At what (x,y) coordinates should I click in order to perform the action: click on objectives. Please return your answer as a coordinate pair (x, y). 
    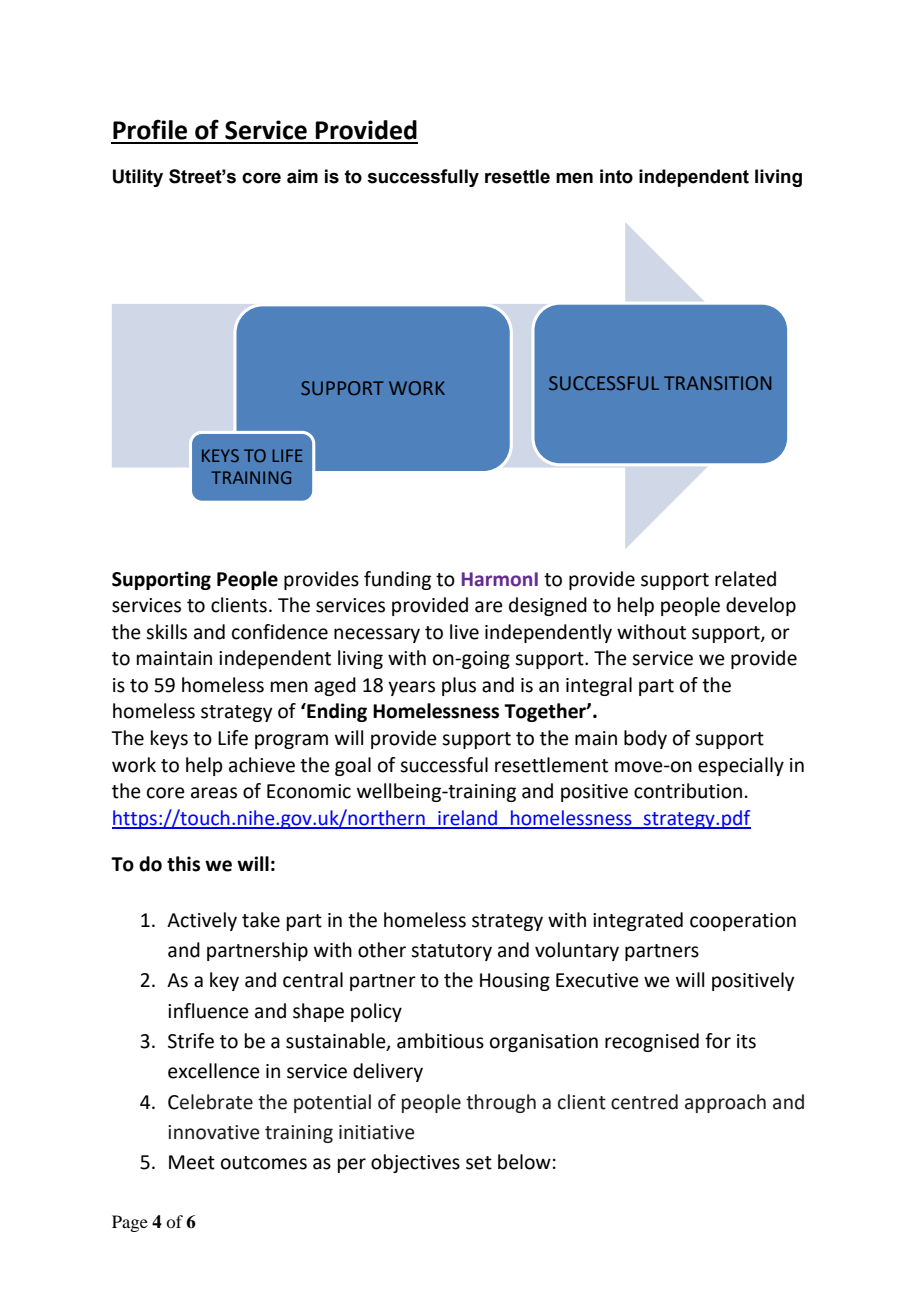
    Looking at the image, I should click on (415, 1163).
